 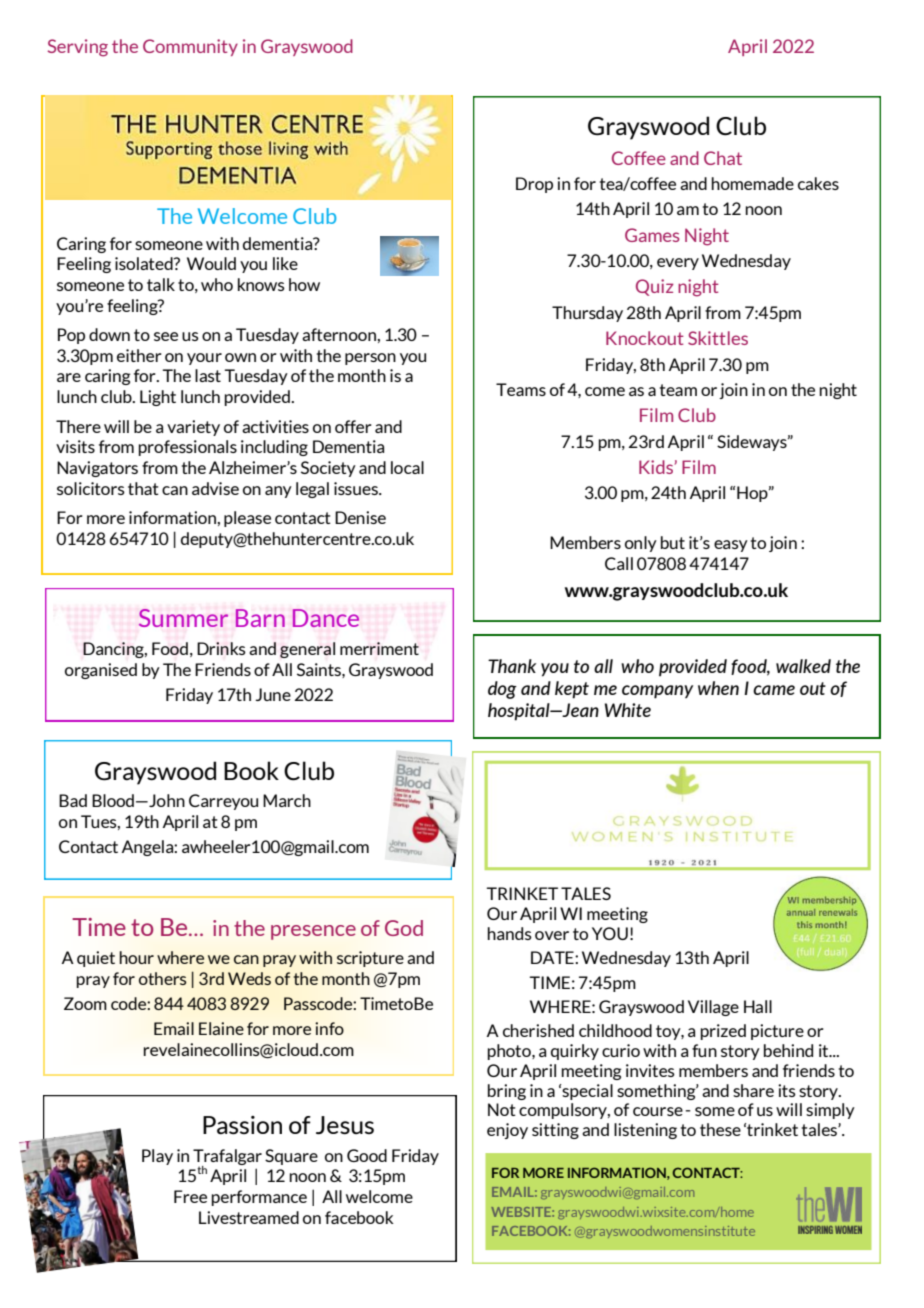 What do you see at coordinates (183, 618) in the screenshot?
I see `Summer` at bounding box center [183, 618].
